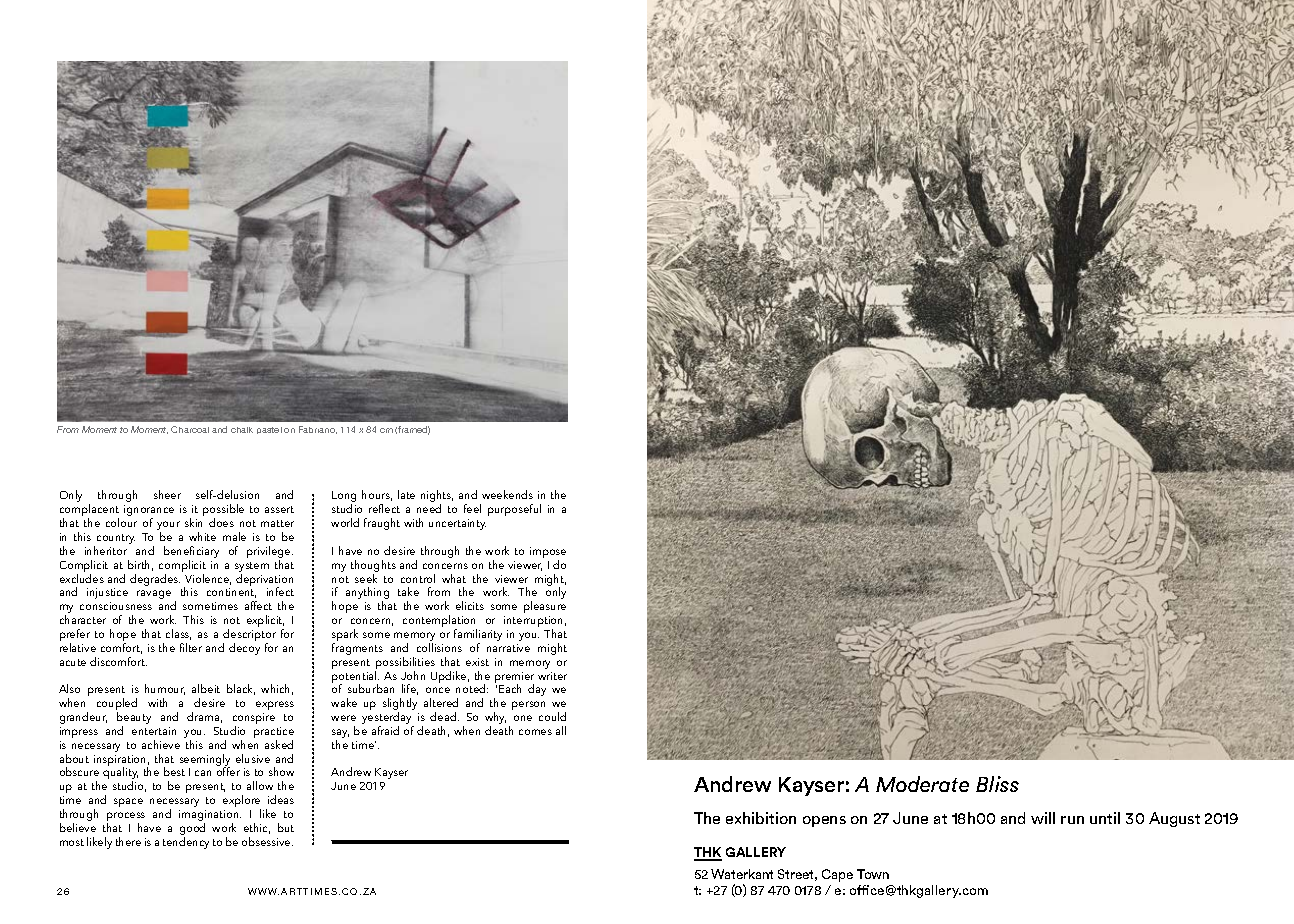 The height and width of the page is (924, 1294). What do you see at coordinates (997, 784) in the page?
I see `Bliss` at bounding box center [997, 784].
